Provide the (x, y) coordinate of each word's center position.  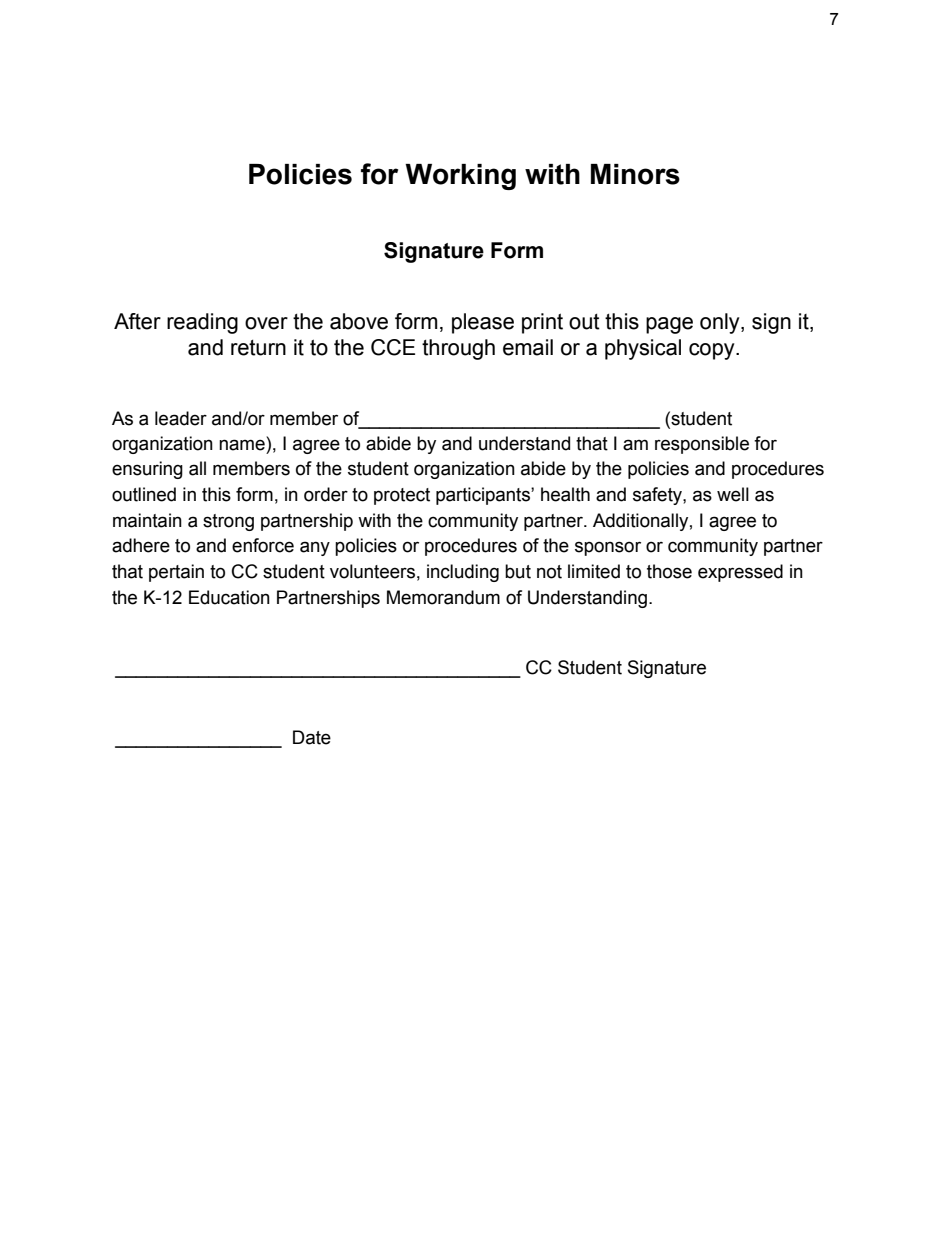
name (242, 445)
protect (402, 496)
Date (312, 737)
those (669, 571)
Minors (635, 174)
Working (460, 177)
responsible (702, 445)
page (669, 325)
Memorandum (443, 597)
